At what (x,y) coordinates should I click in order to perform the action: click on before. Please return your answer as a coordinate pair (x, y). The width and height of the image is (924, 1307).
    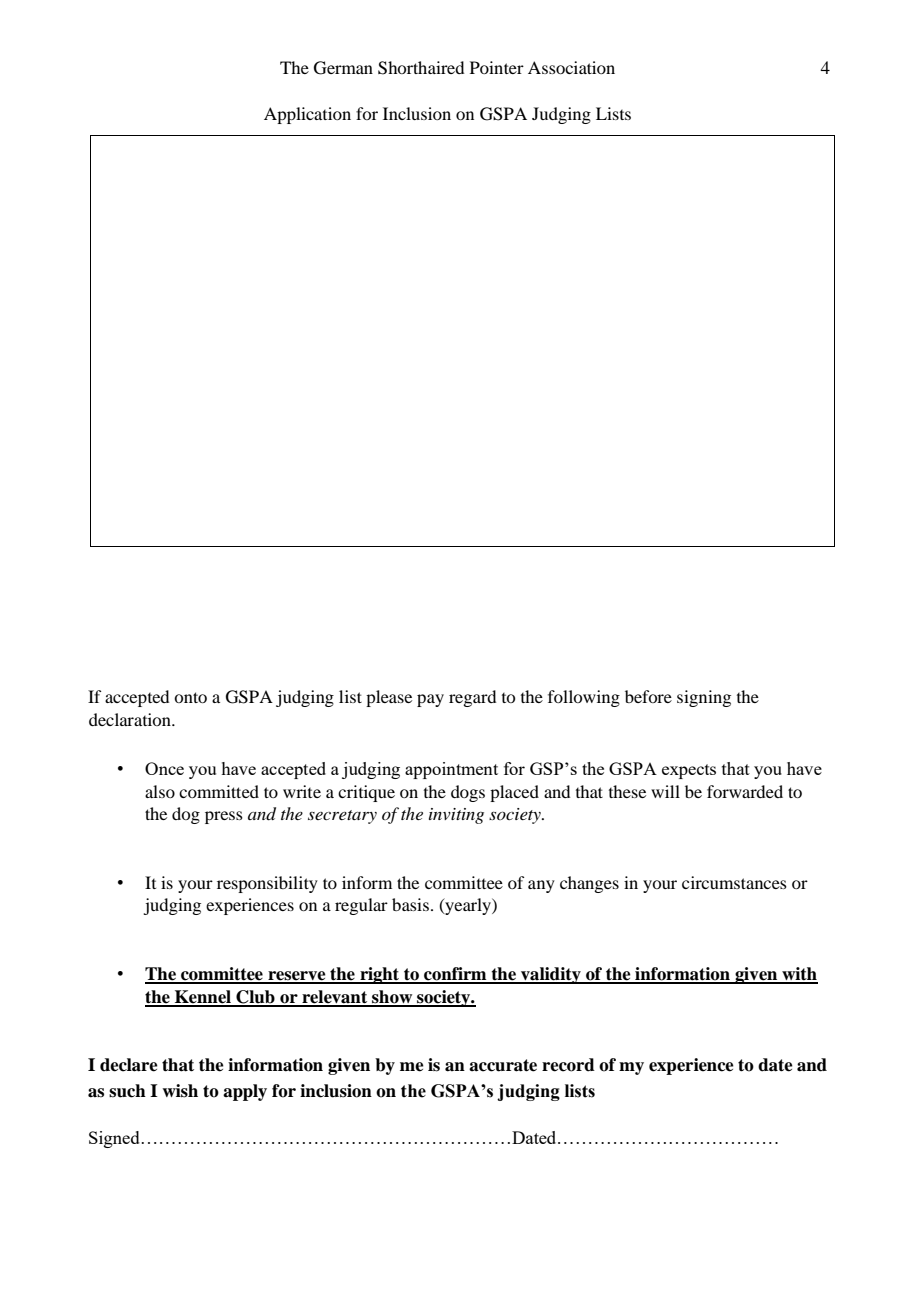
    Looking at the image, I should click on (648, 696).
